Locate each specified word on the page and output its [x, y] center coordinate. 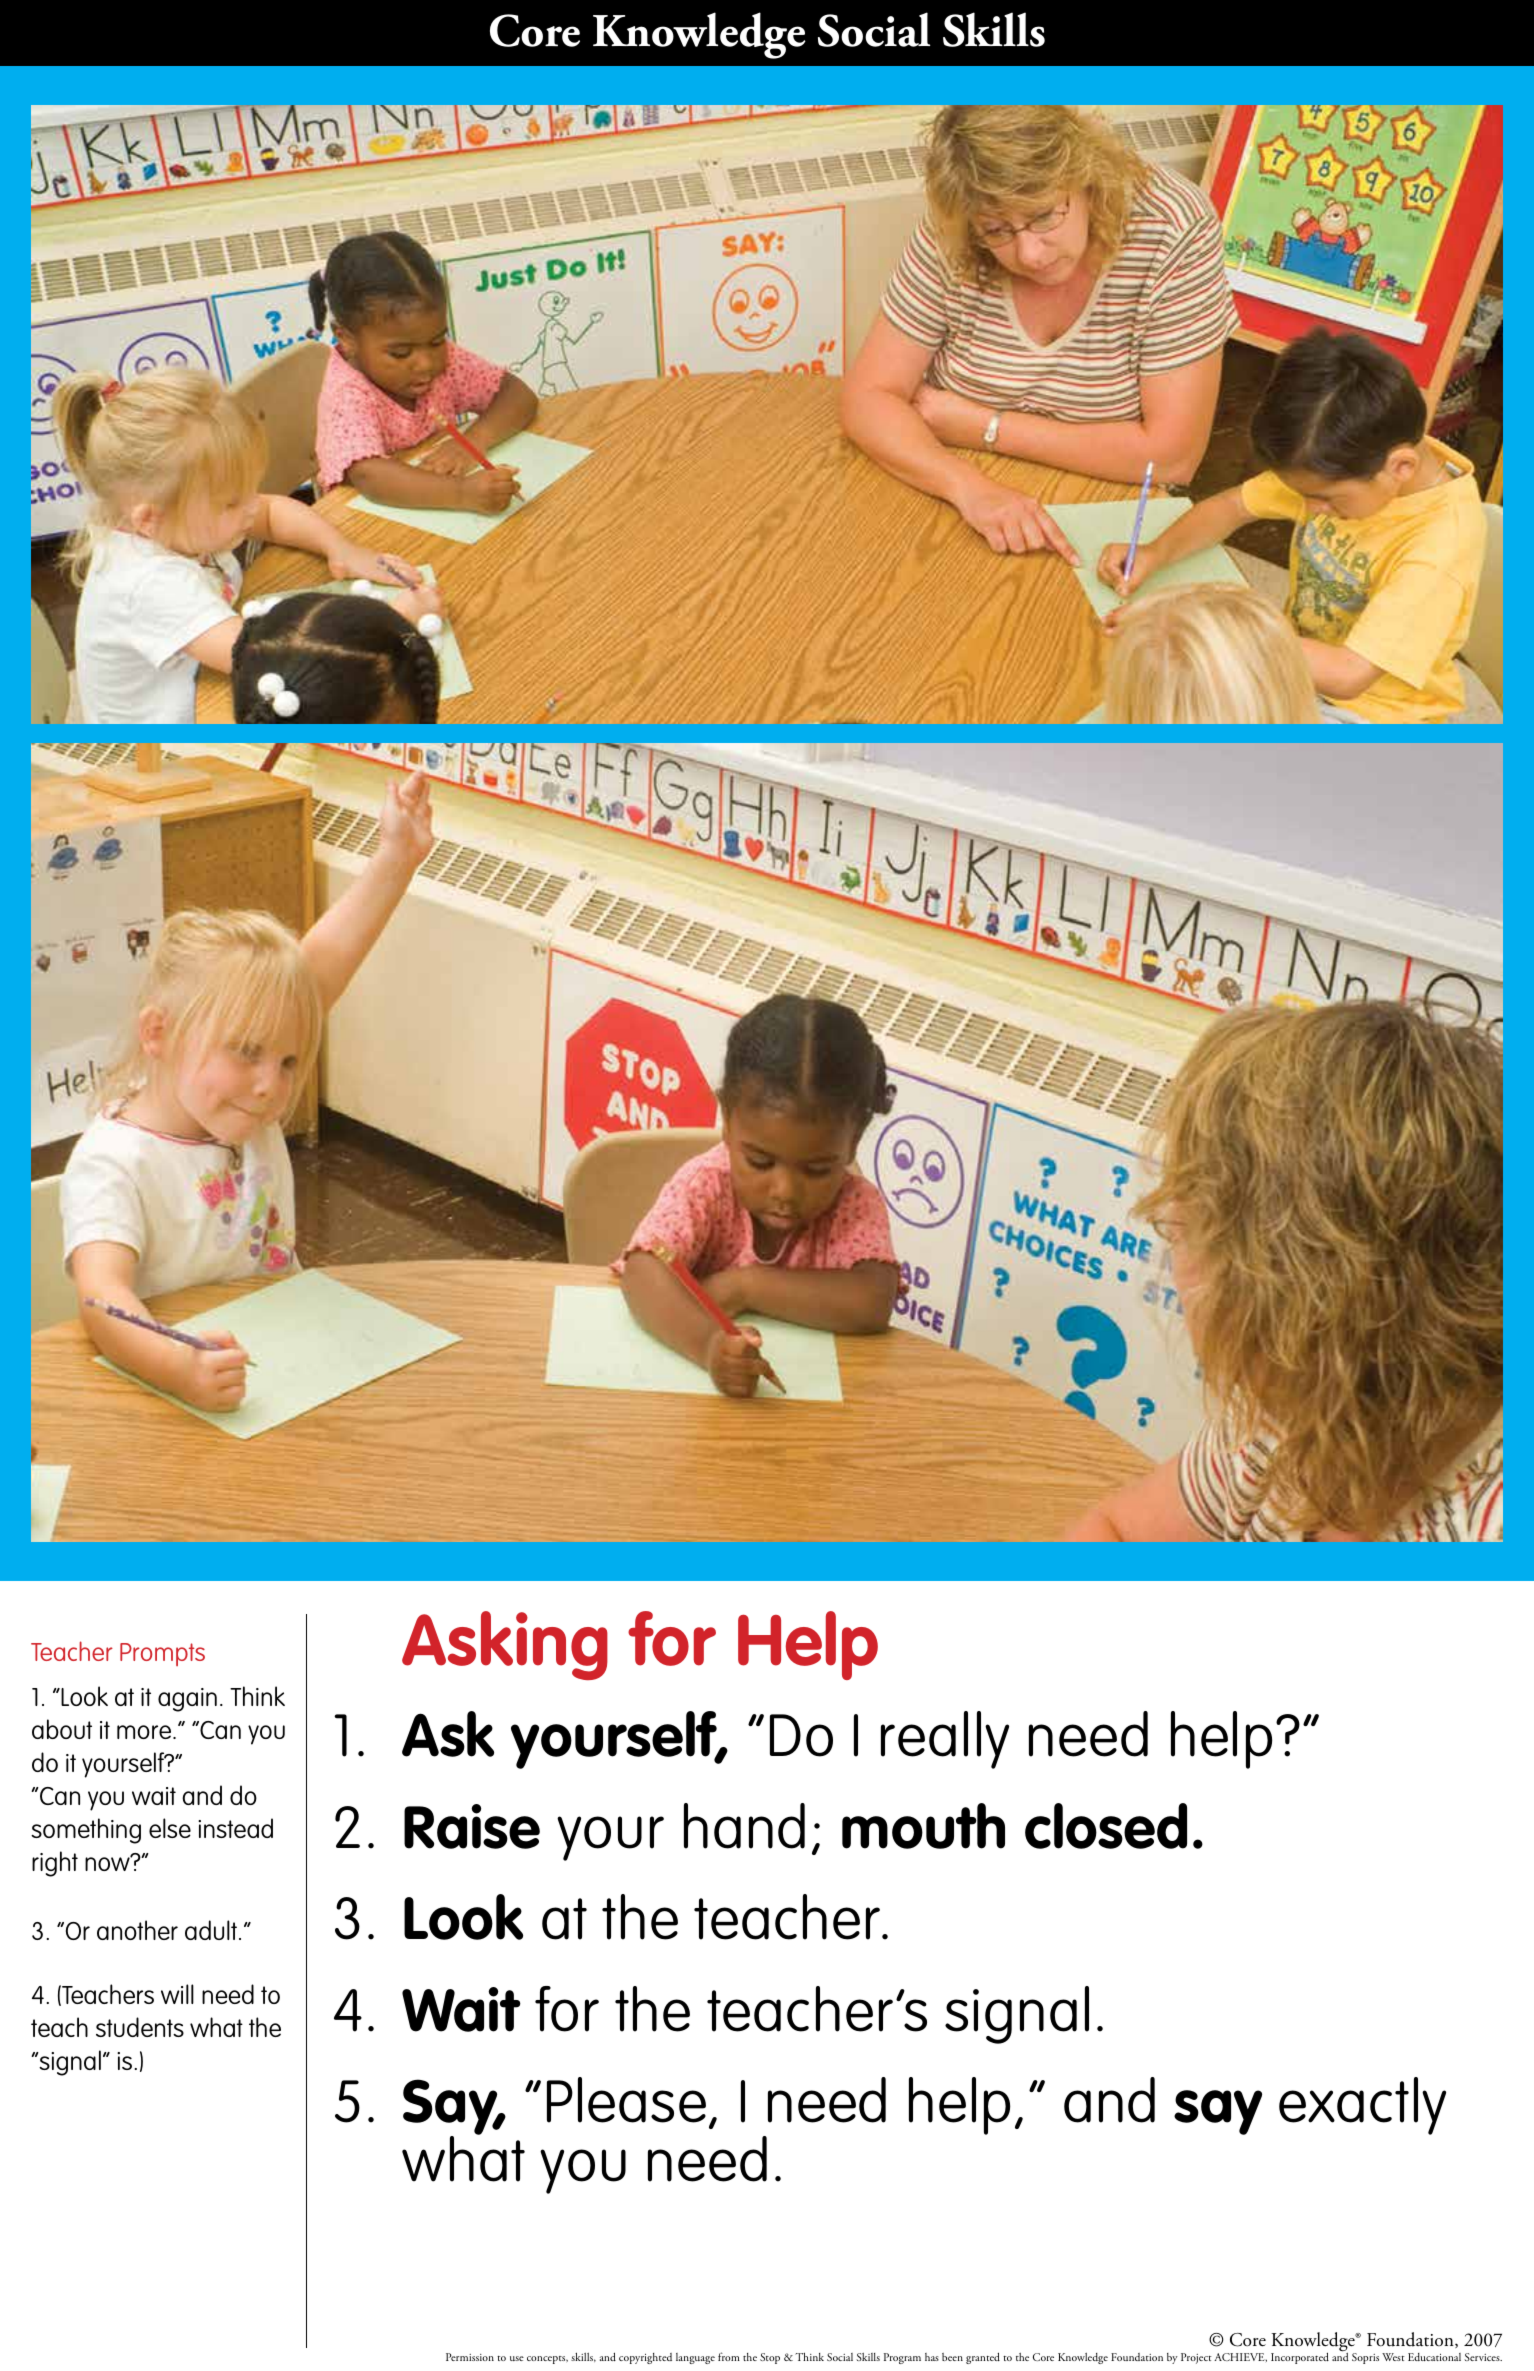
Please [626, 2100]
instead [235, 1828]
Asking [505, 1645]
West [1393, 2357]
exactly [1362, 2106]
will [177, 1994]
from [729, 2356]
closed [1106, 1826]
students [140, 2027]
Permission [470, 2357]
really [945, 1740]
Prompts [162, 1654]
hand [744, 1826]
